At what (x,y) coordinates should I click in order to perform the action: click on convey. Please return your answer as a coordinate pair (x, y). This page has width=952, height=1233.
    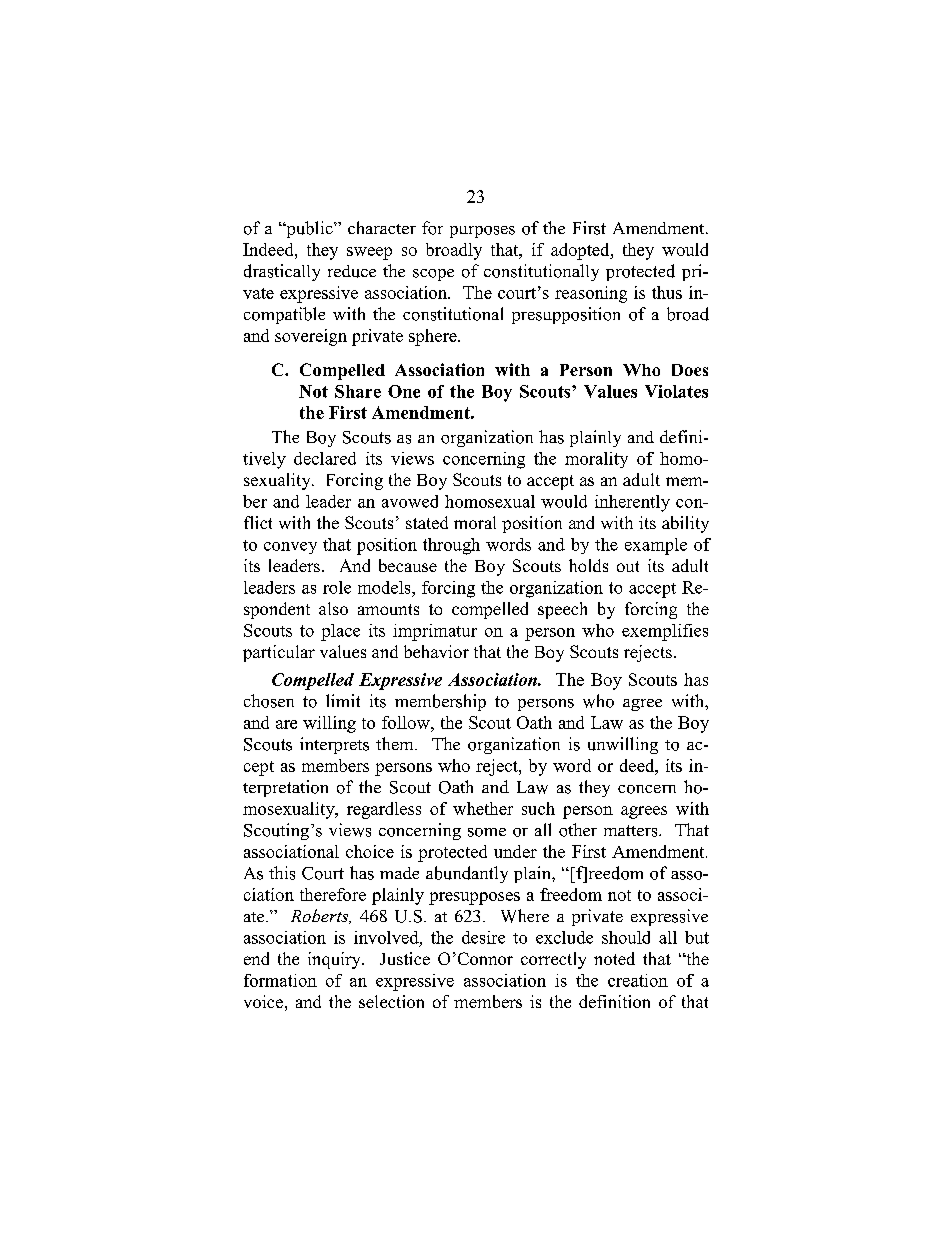
    Looking at the image, I should click on (290, 548).
